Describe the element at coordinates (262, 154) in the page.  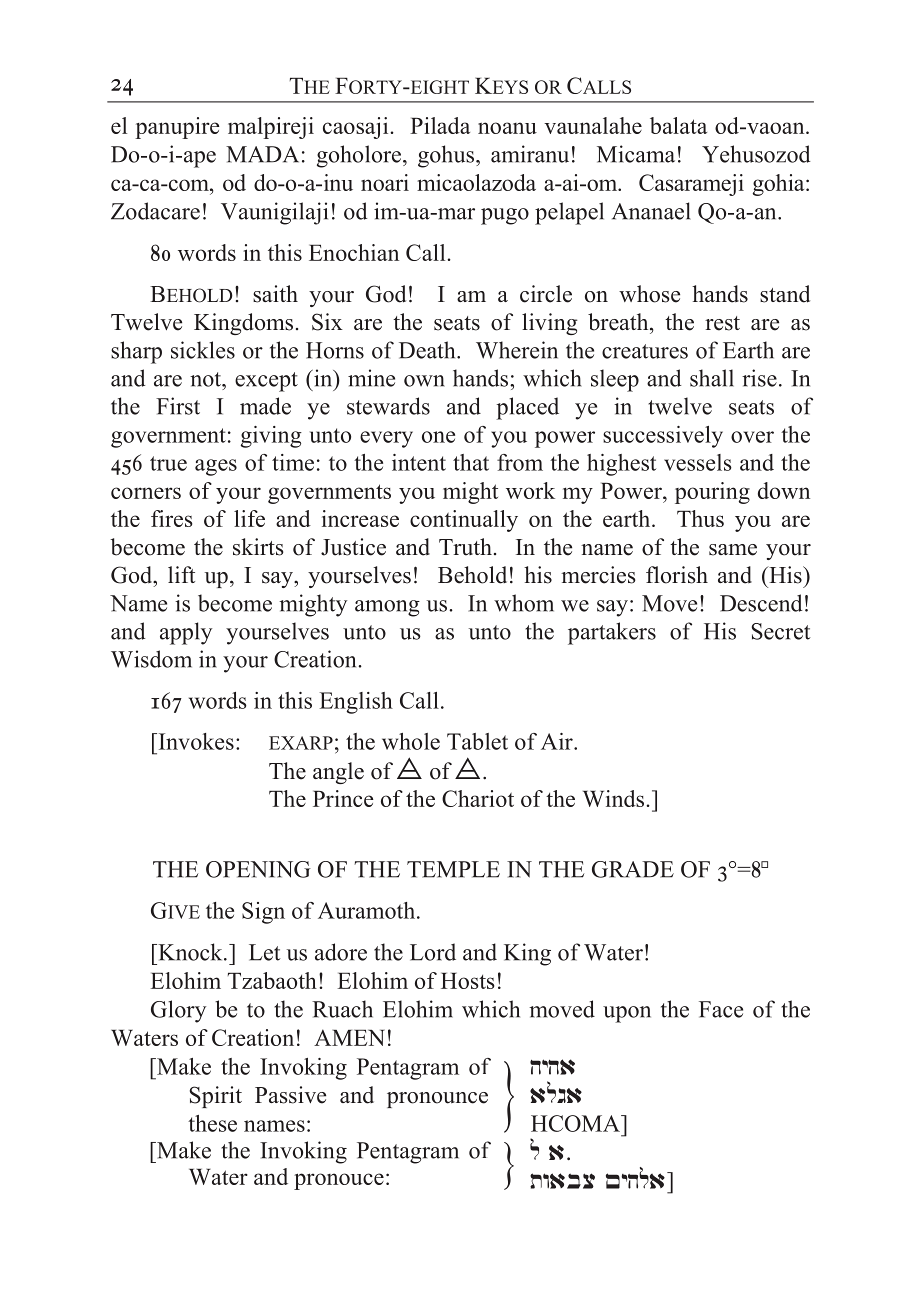
I see `MADA` at that location.
